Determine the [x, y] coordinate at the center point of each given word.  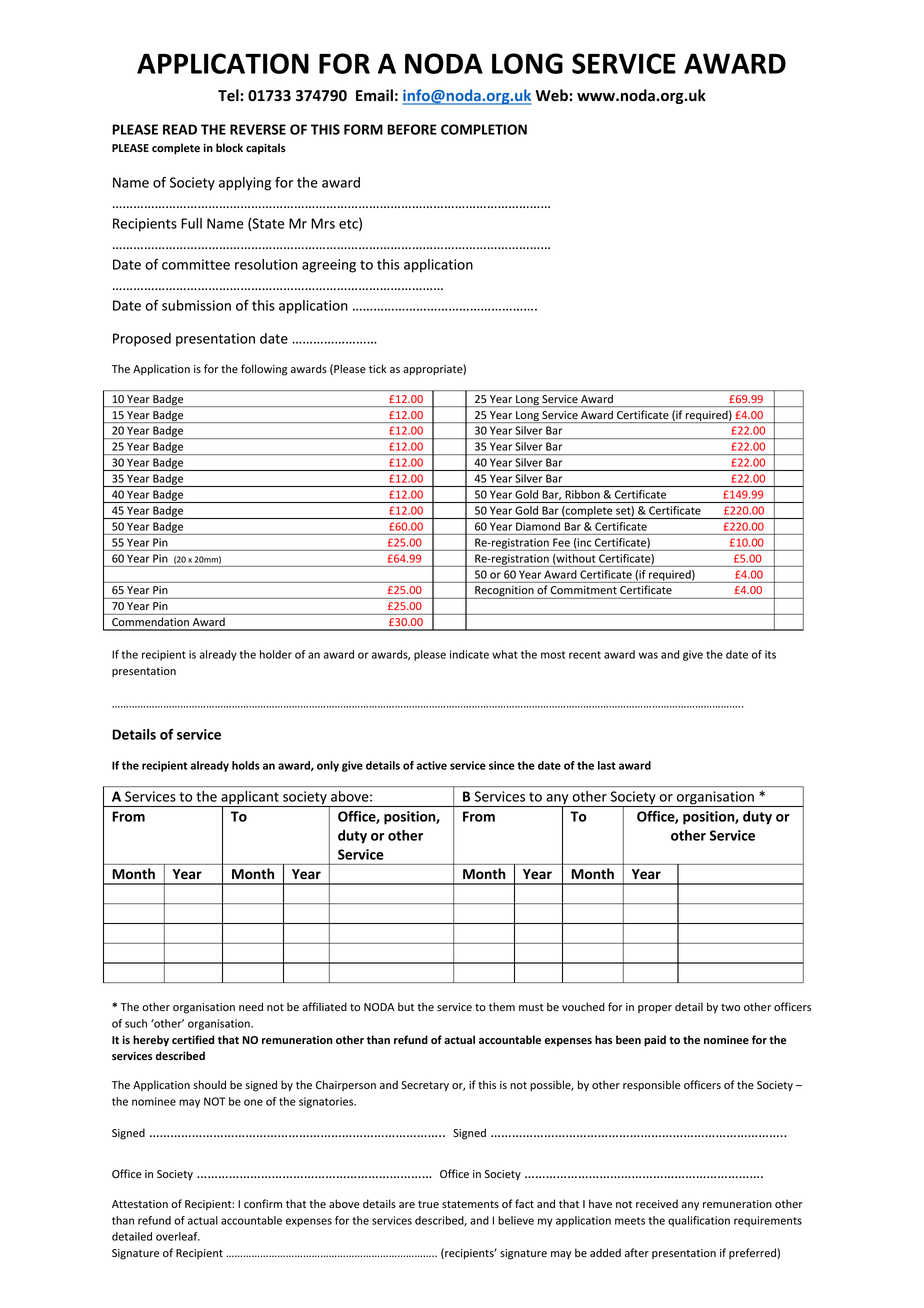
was [648, 655]
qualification [699, 1221]
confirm [263, 1203]
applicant [250, 799]
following [264, 370]
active [432, 765]
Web [553, 95]
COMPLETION [484, 129]
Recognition [504, 592]
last [607, 765]
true [428, 1204]
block [229, 147]
